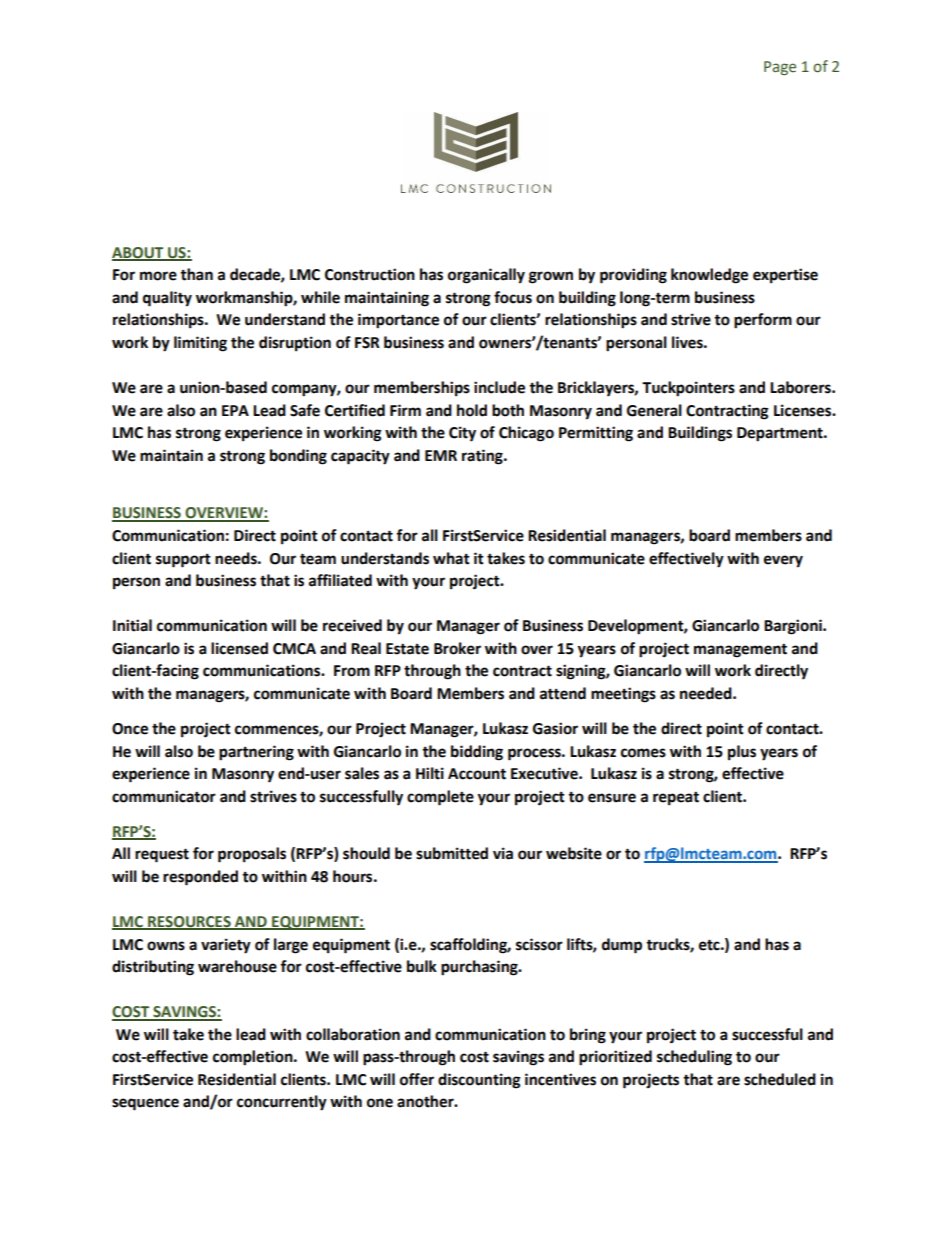 Image resolution: width=952 pixels, height=1233 pixels. What do you see at coordinates (780, 68) in the screenshot?
I see `Page` at bounding box center [780, 68].
